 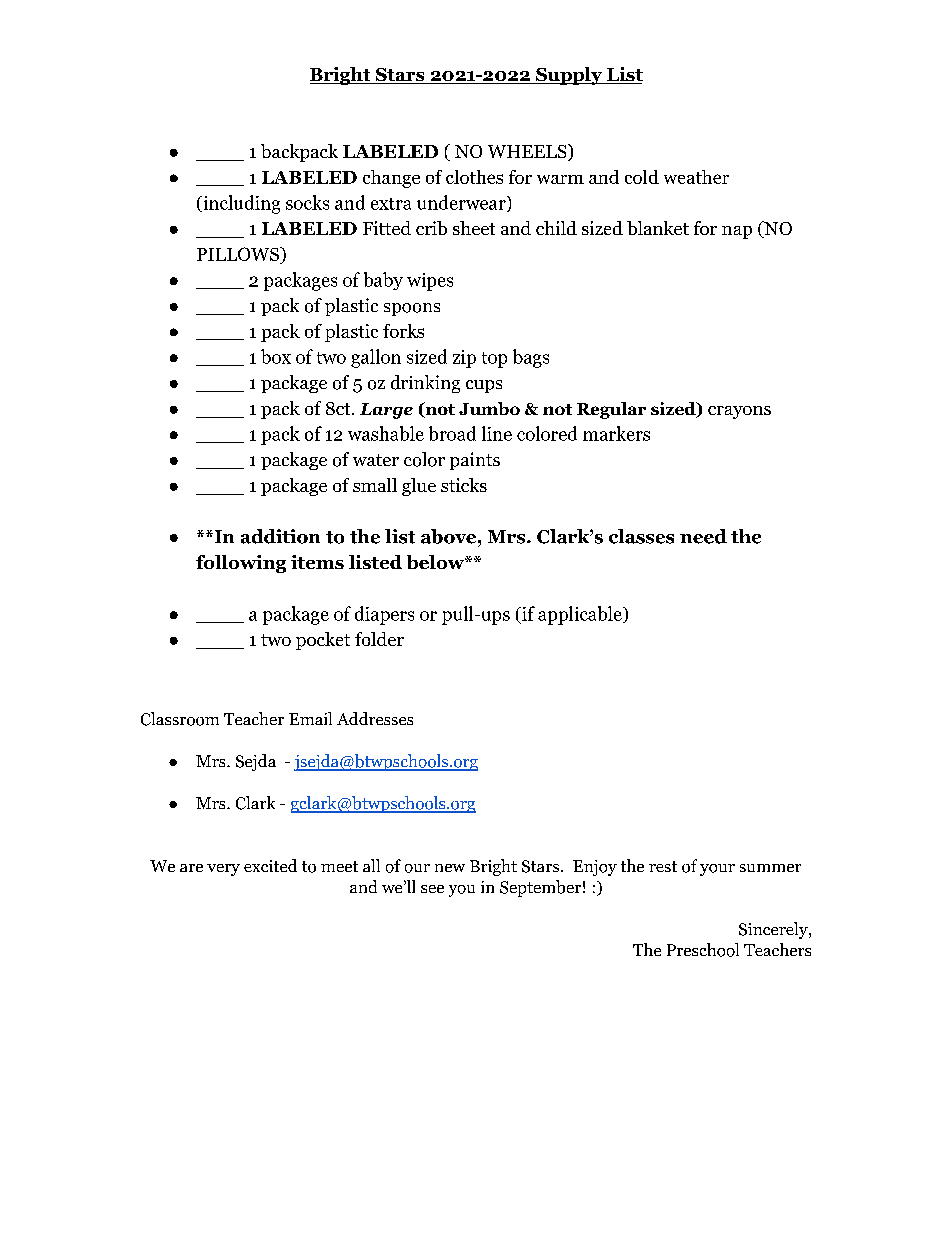 I want to click on weather, so click(x=696, y=177).
